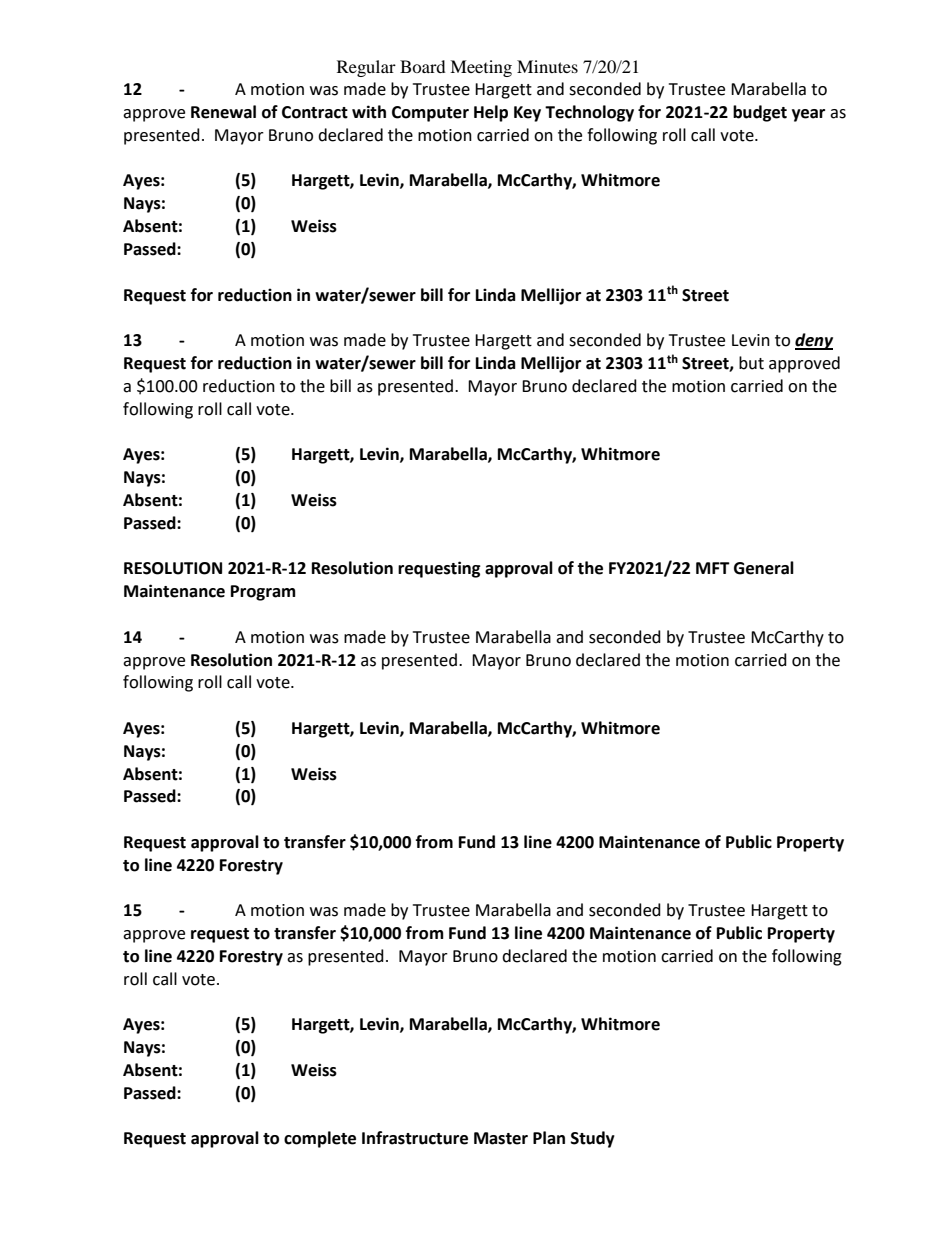 The width and height of the document is (952, 1233). I want to click on budget, so click(760, 113).
